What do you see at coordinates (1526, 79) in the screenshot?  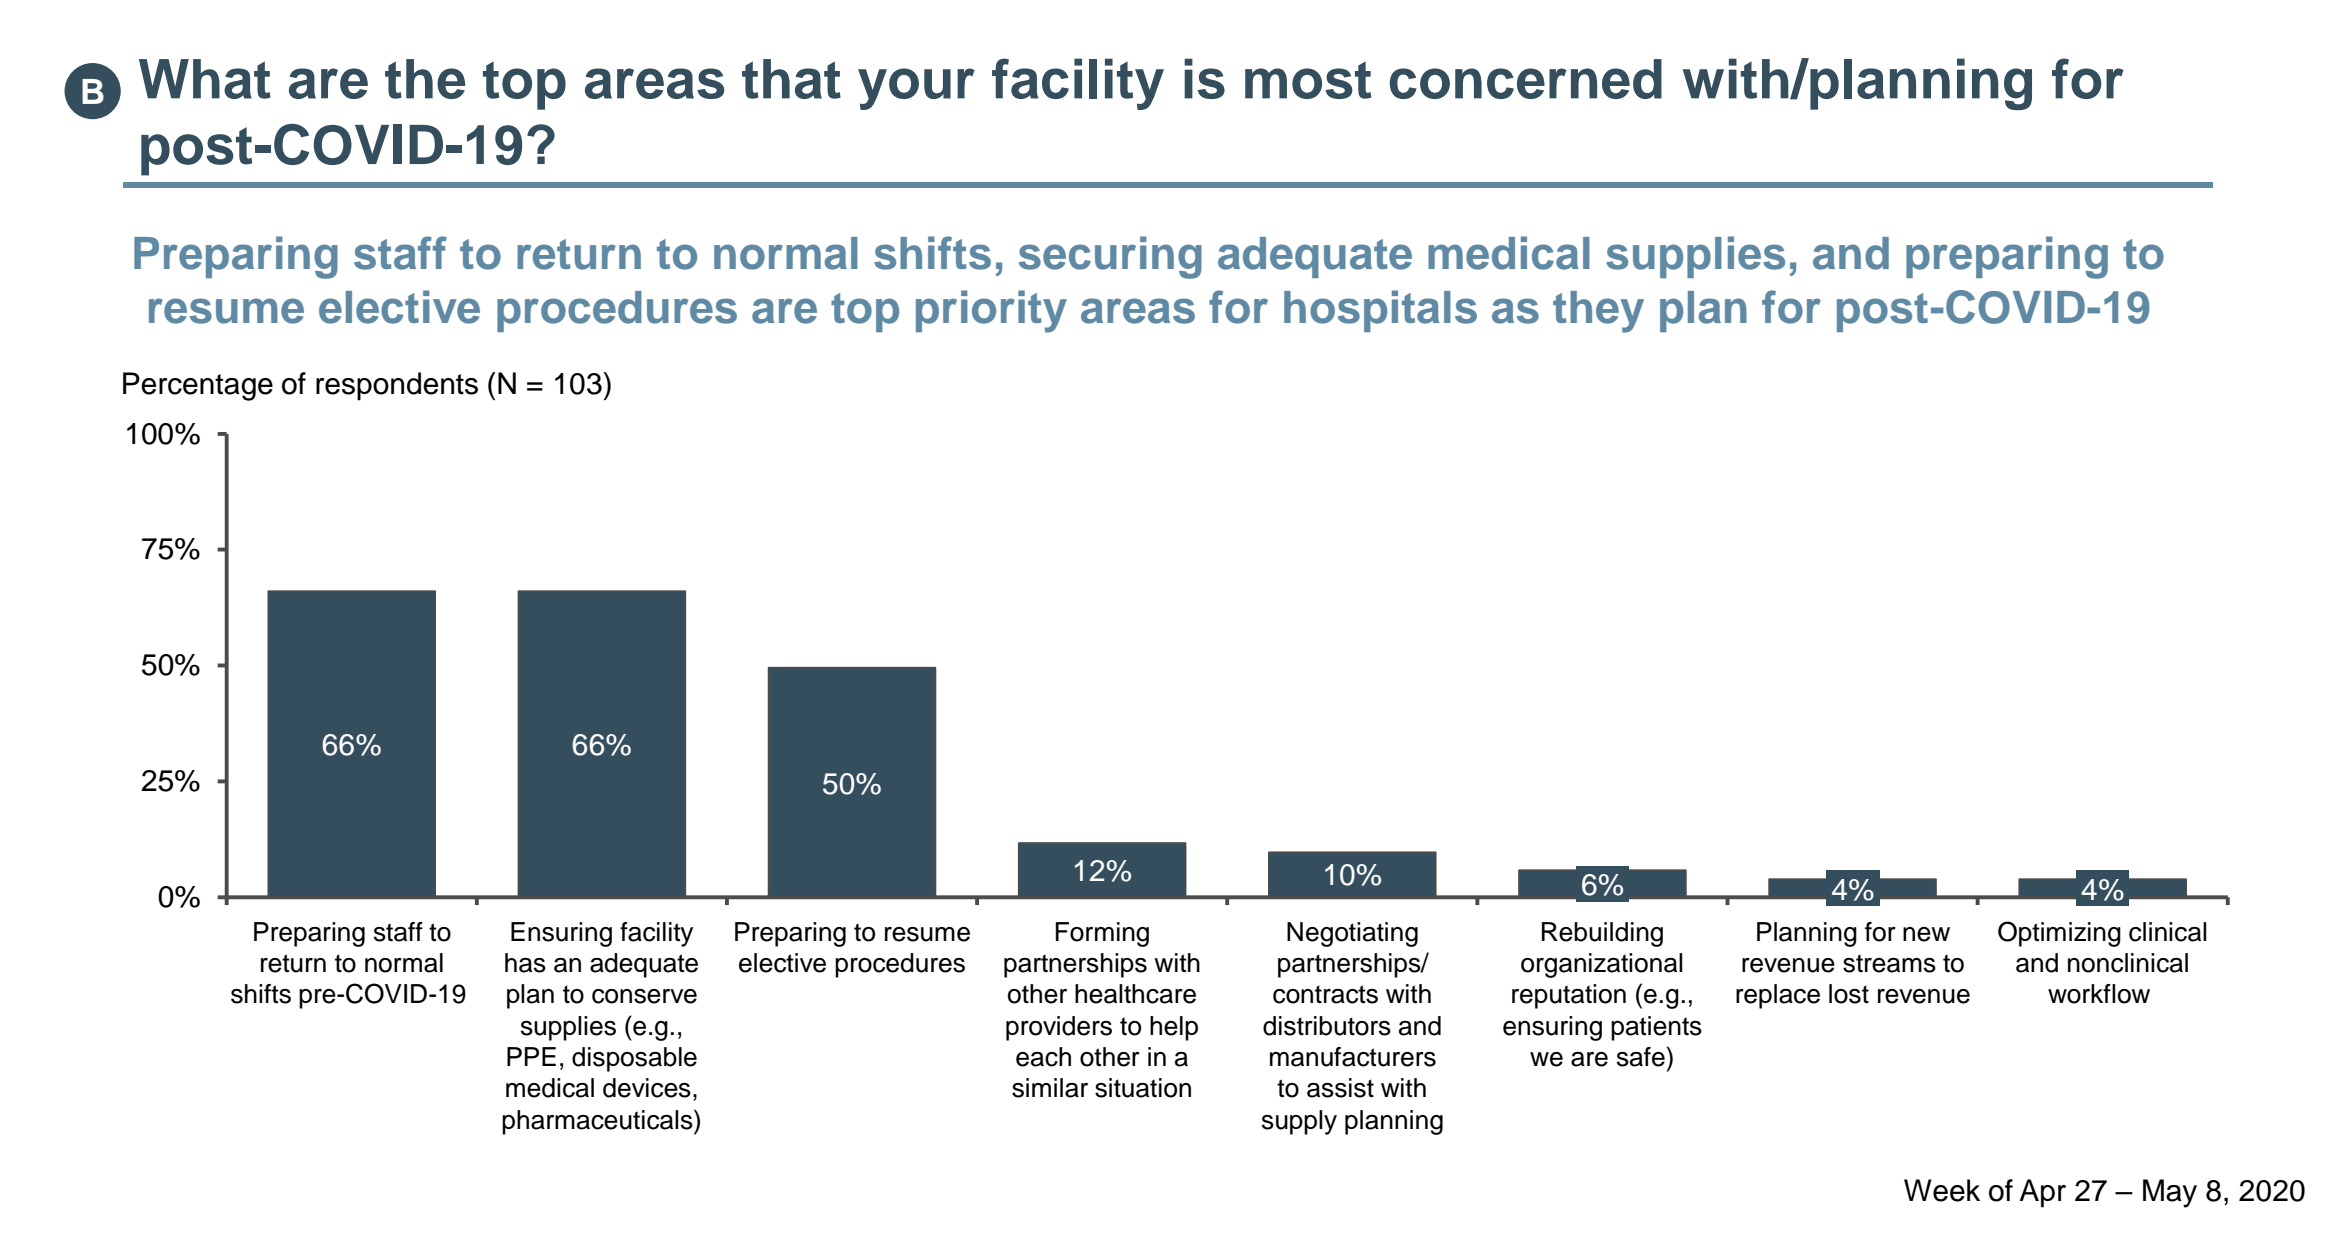 I see `concerned` at bounding box center [1526, 79].
